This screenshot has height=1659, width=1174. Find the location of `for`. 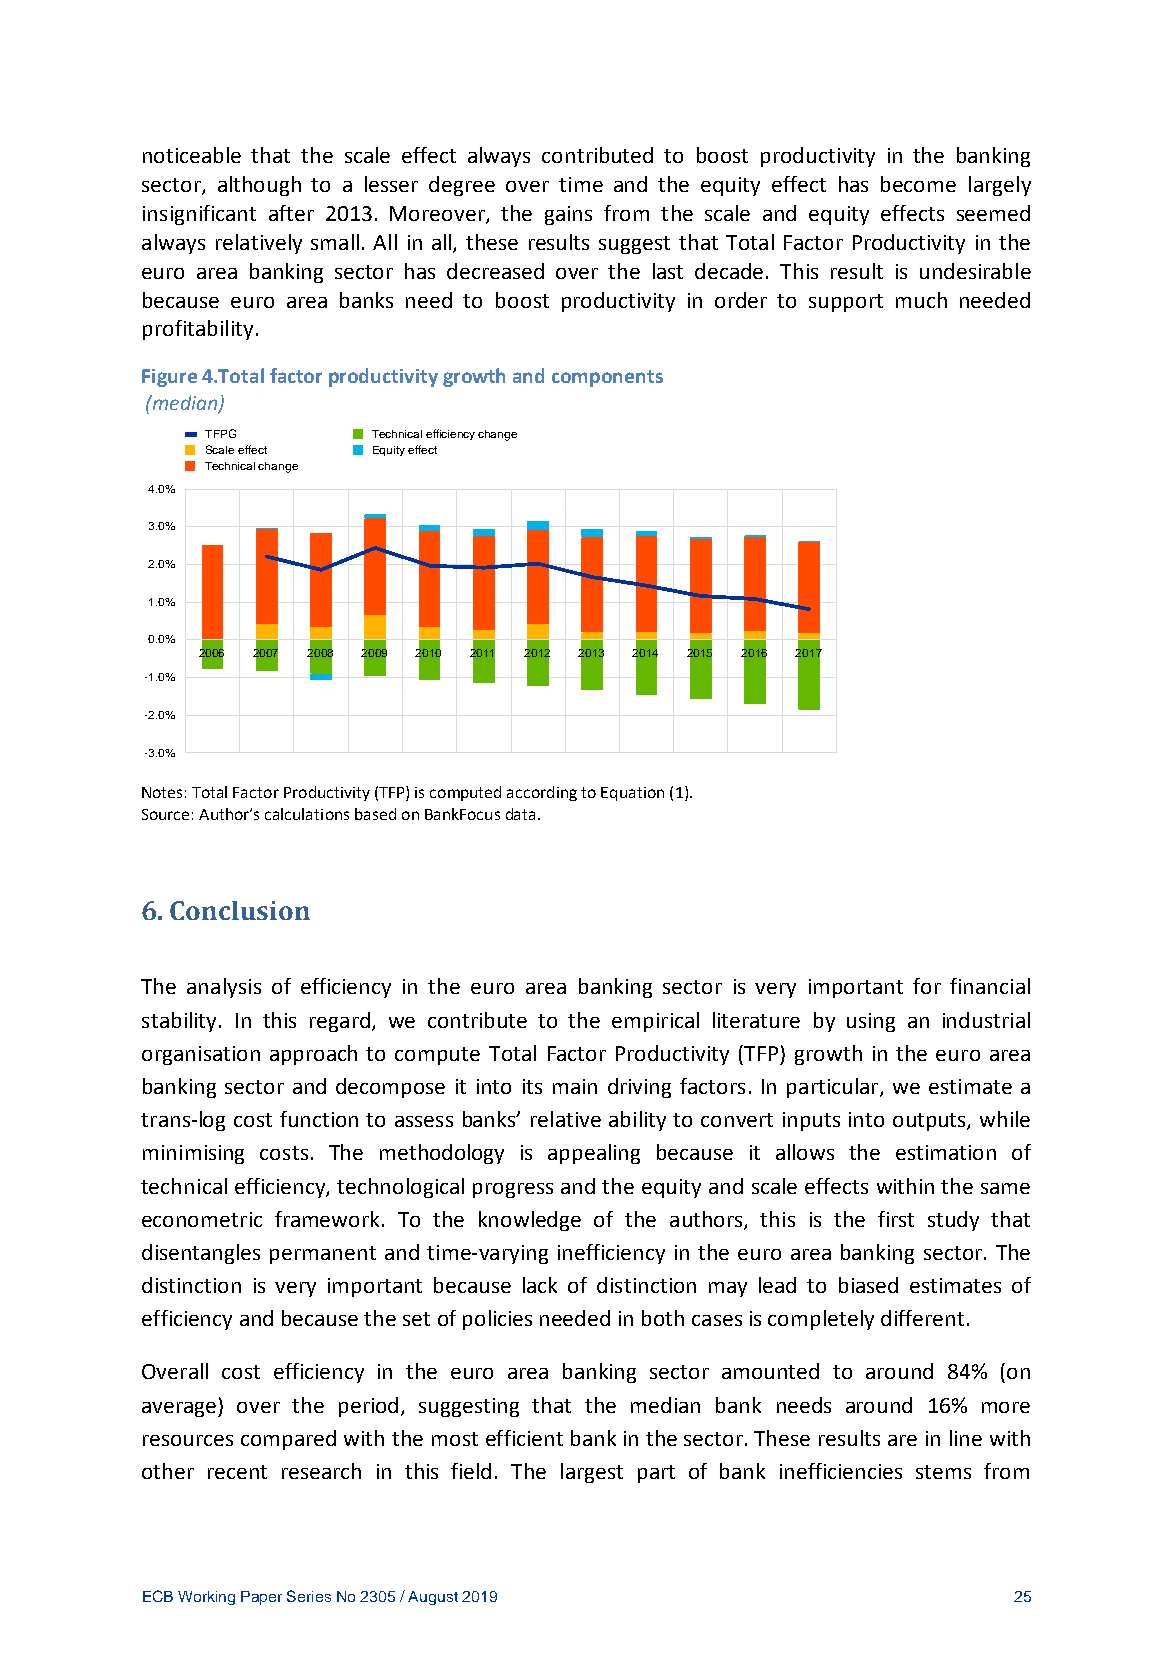

for is located at coordinates (927, 986).
